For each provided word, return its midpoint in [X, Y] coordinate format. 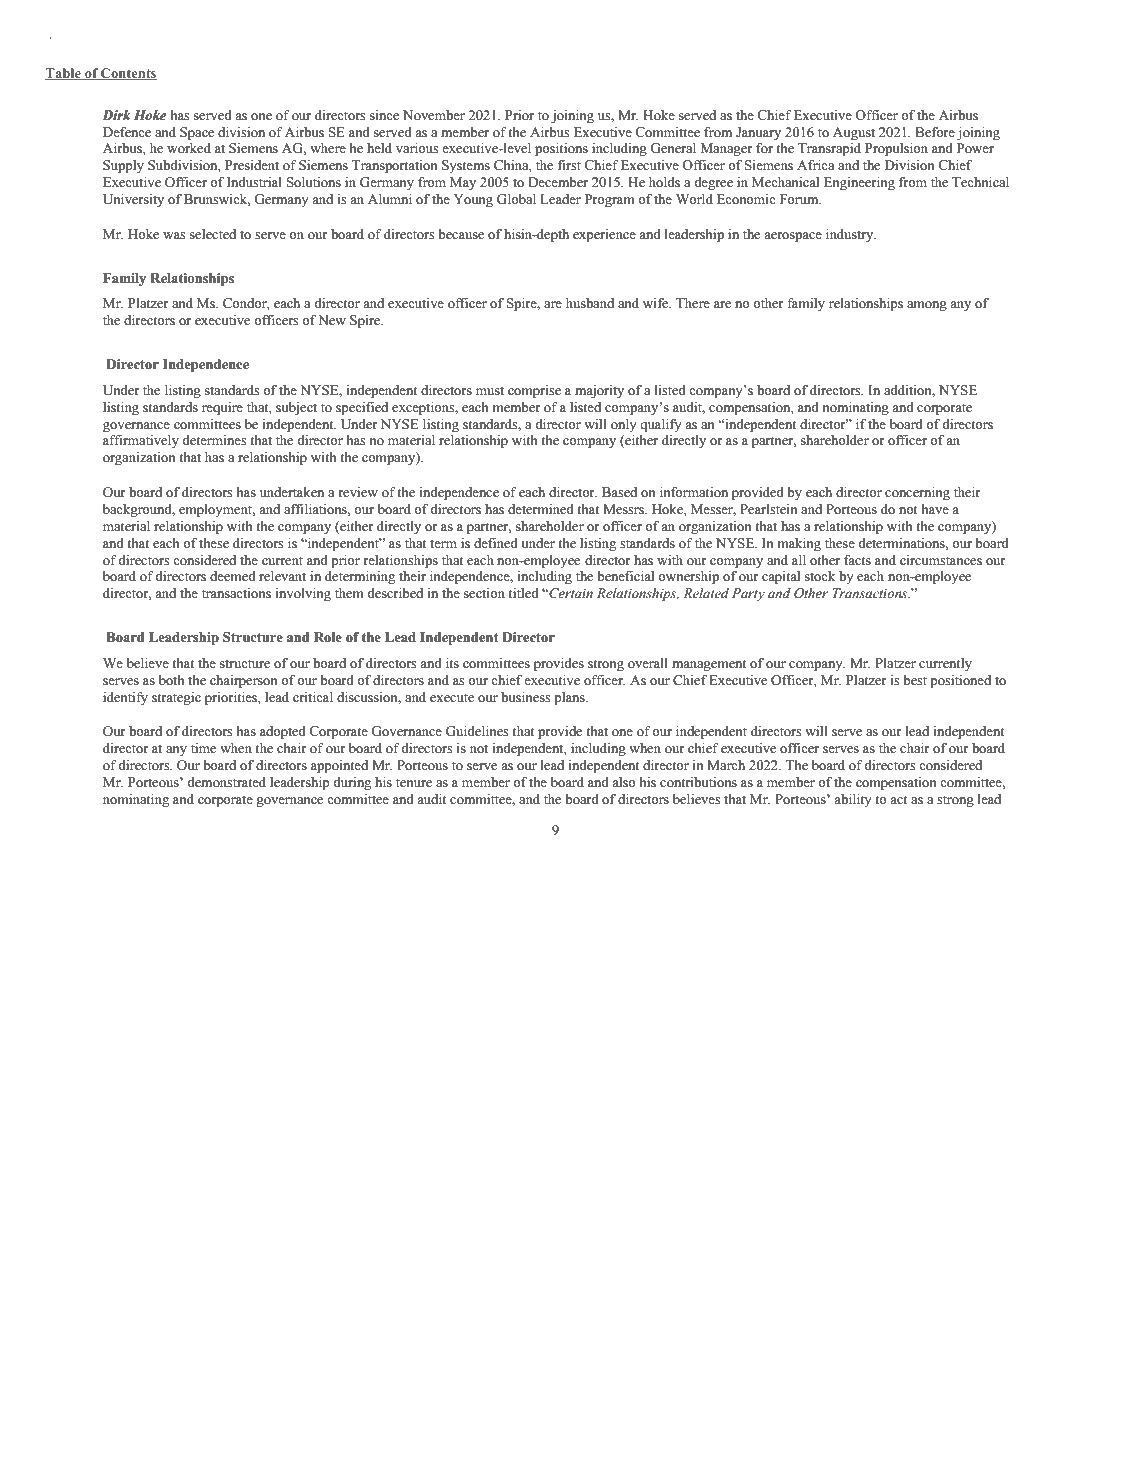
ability [853, 800]
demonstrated [226, 782]
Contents [128, 74]
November [434, 115]
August [854, 133]
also [624, 782]
